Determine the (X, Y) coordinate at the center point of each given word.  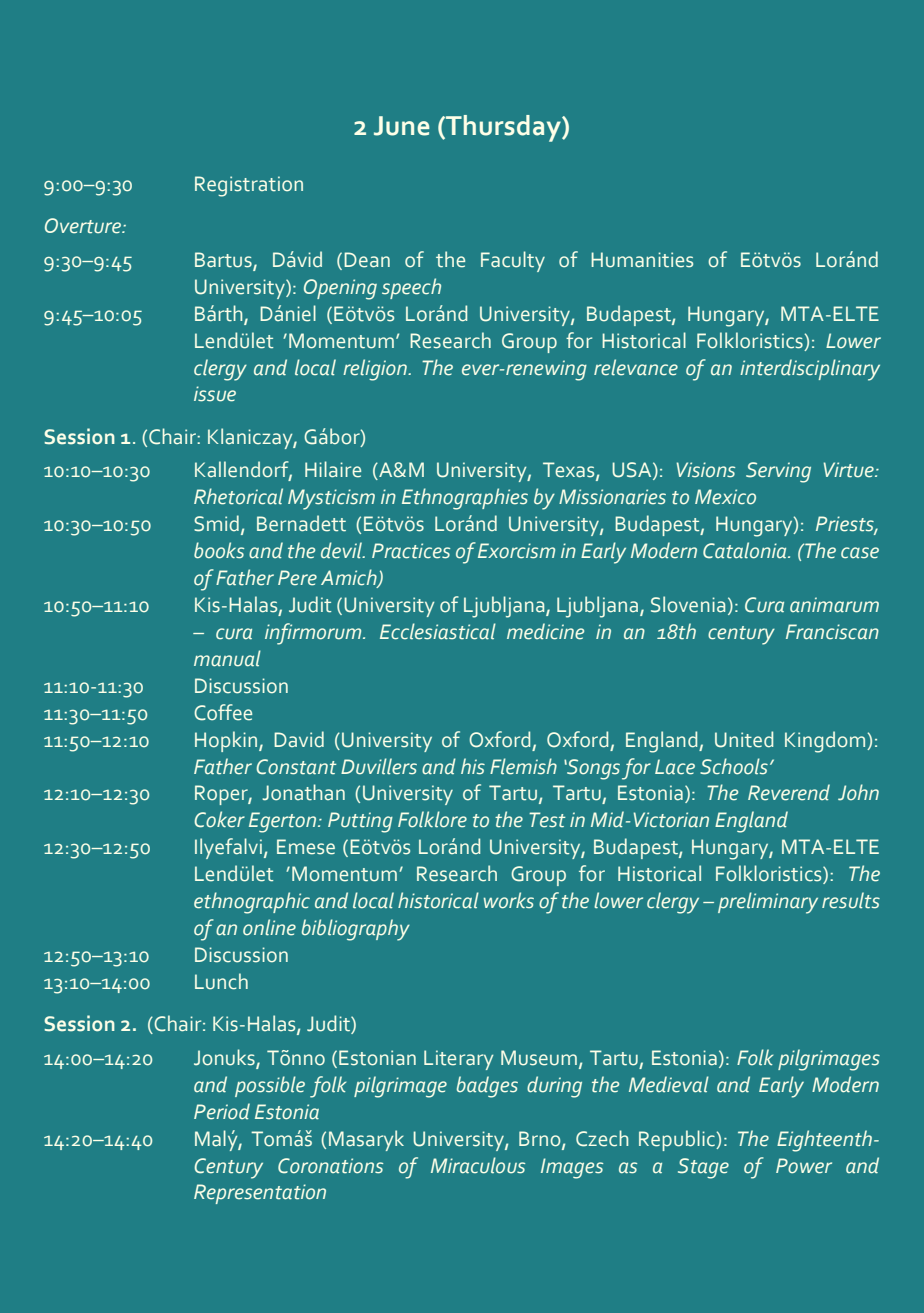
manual (227, 658)
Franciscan (832, 632)
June (402, 126)
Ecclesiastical (438, 631)
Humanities (642, 260)
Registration (249, 186)
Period (222, 1111)
